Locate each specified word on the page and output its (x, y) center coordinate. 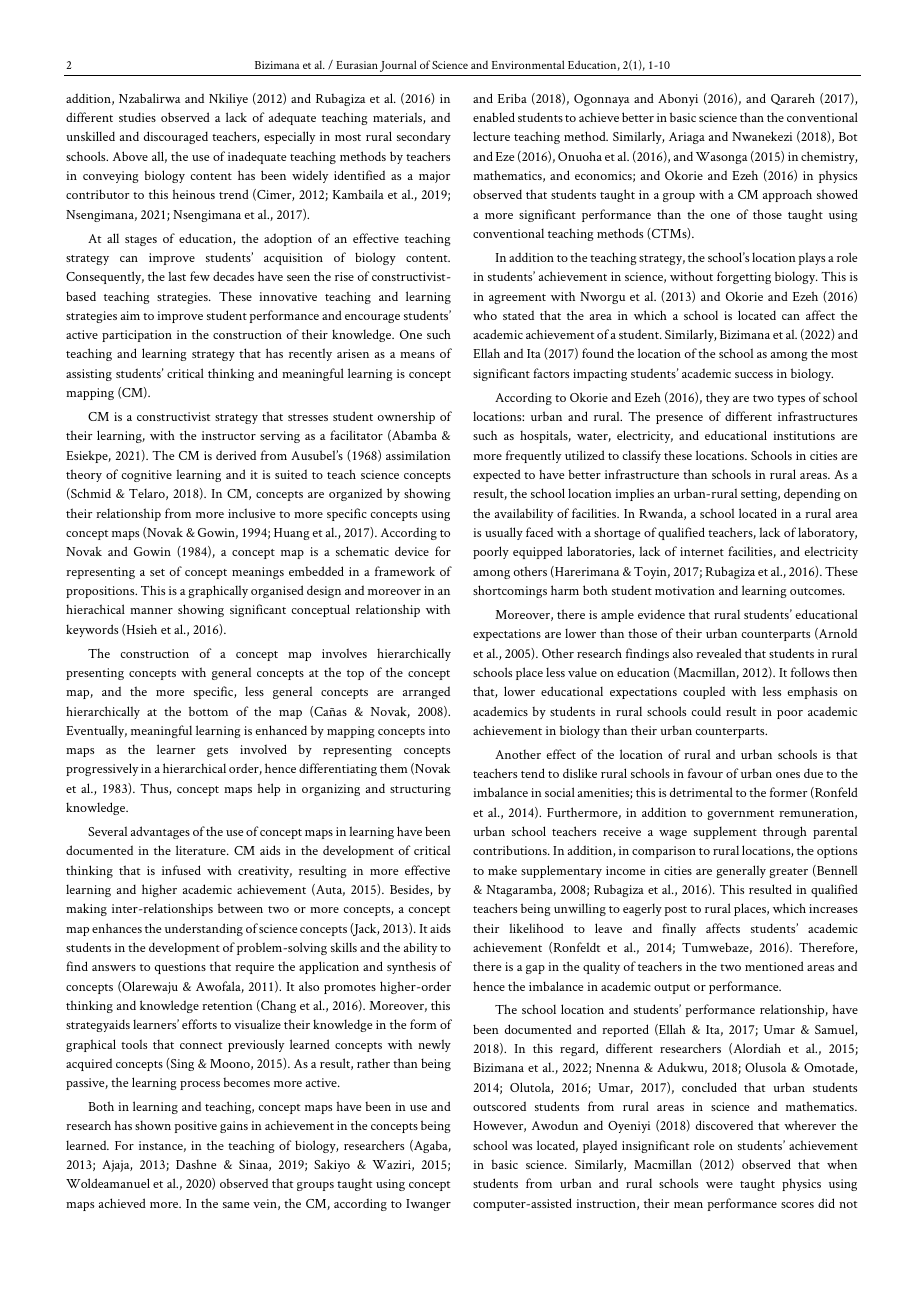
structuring (420, 790)
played (600, 1146)
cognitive (147, 476)
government (740, 815)
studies (137, 117)
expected (497, 475)
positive (195, 1127)
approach (787, 195)
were (719, 1185)
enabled (494, 117)
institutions (804, 435)
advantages (160, 832)
